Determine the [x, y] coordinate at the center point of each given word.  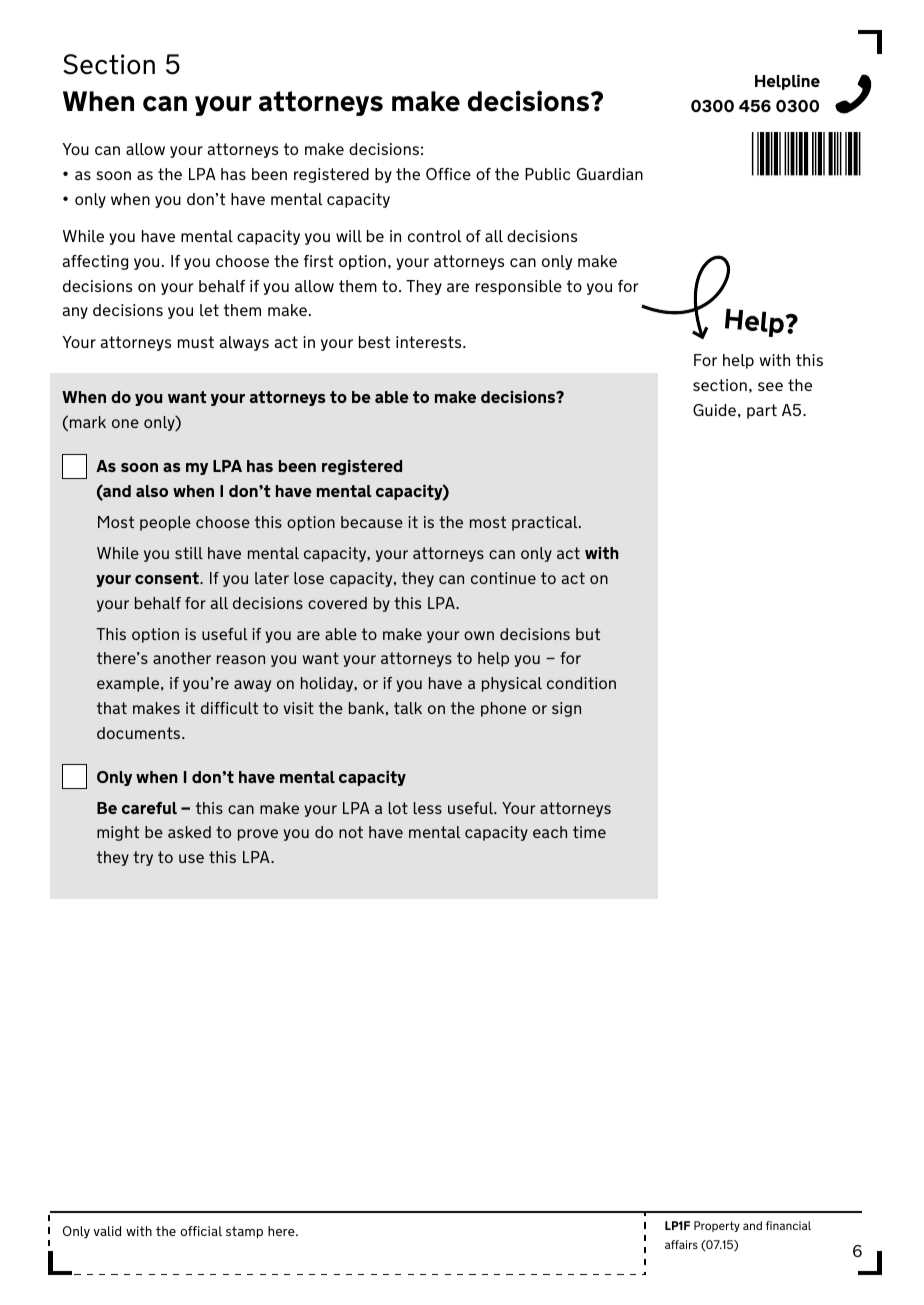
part [762, 411]
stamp [244, 1232]
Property [717, 1226]
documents [140, 733]
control [435, 236]
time [589, 832]
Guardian [610, 174]
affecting [95, 262]
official [201, 1231]
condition [581, 683]
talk [408, 708]
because [372, 522]
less [428, 808]
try [143, 858]
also [152, 491]
